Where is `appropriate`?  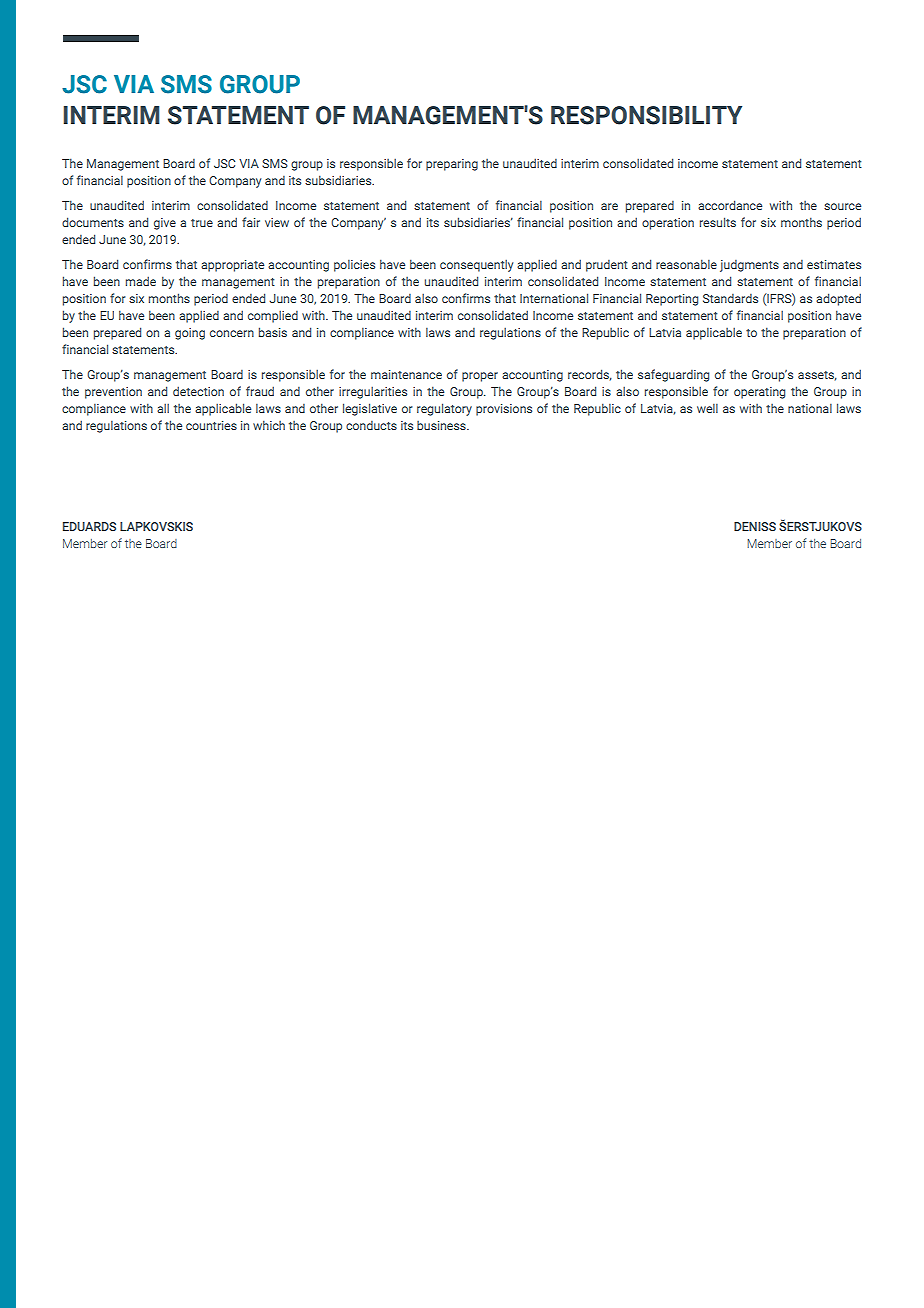 appropriate is located at coordinates (232, 266).
